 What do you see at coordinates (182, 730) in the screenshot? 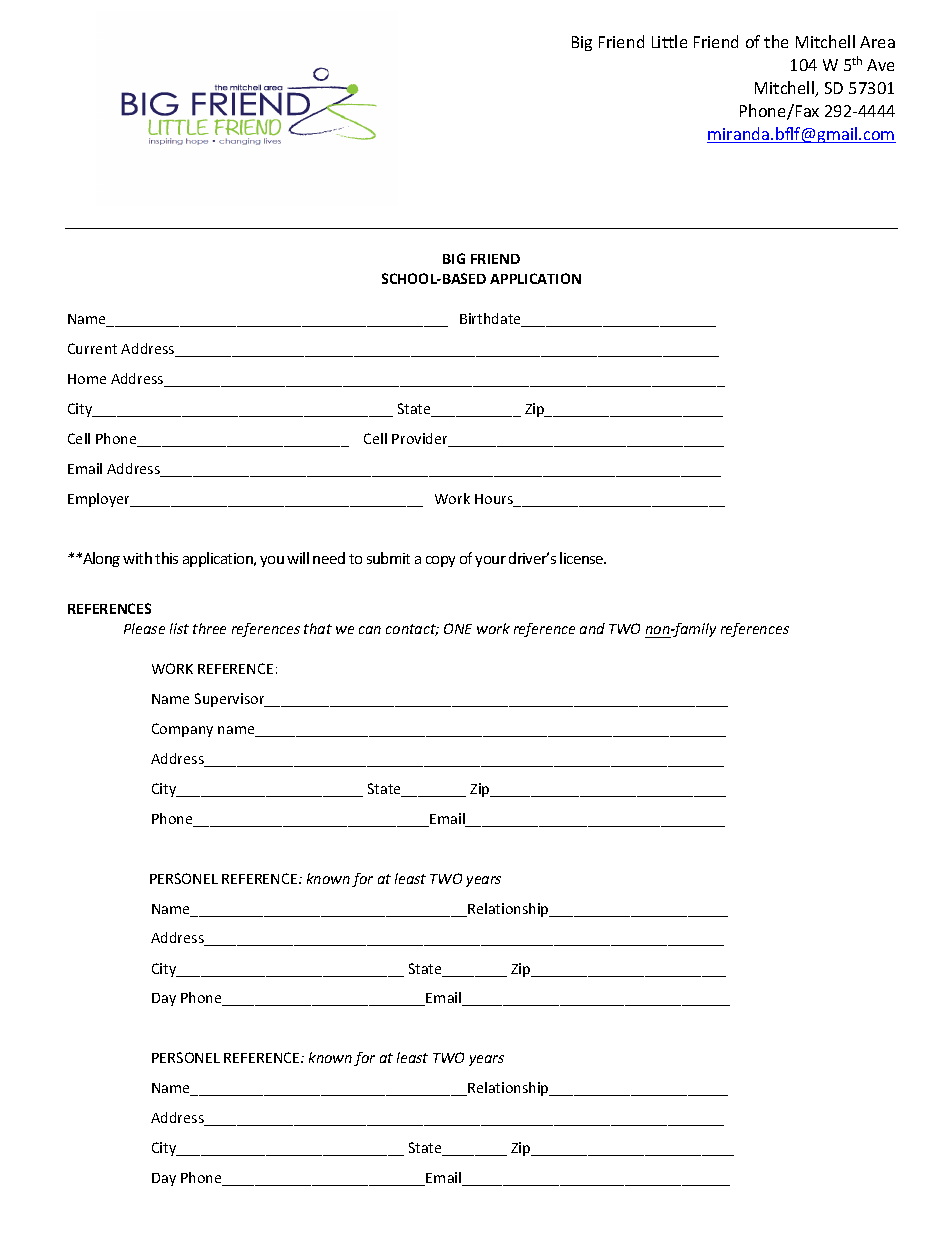
I see `Company` at bounding box center [182, 730].
